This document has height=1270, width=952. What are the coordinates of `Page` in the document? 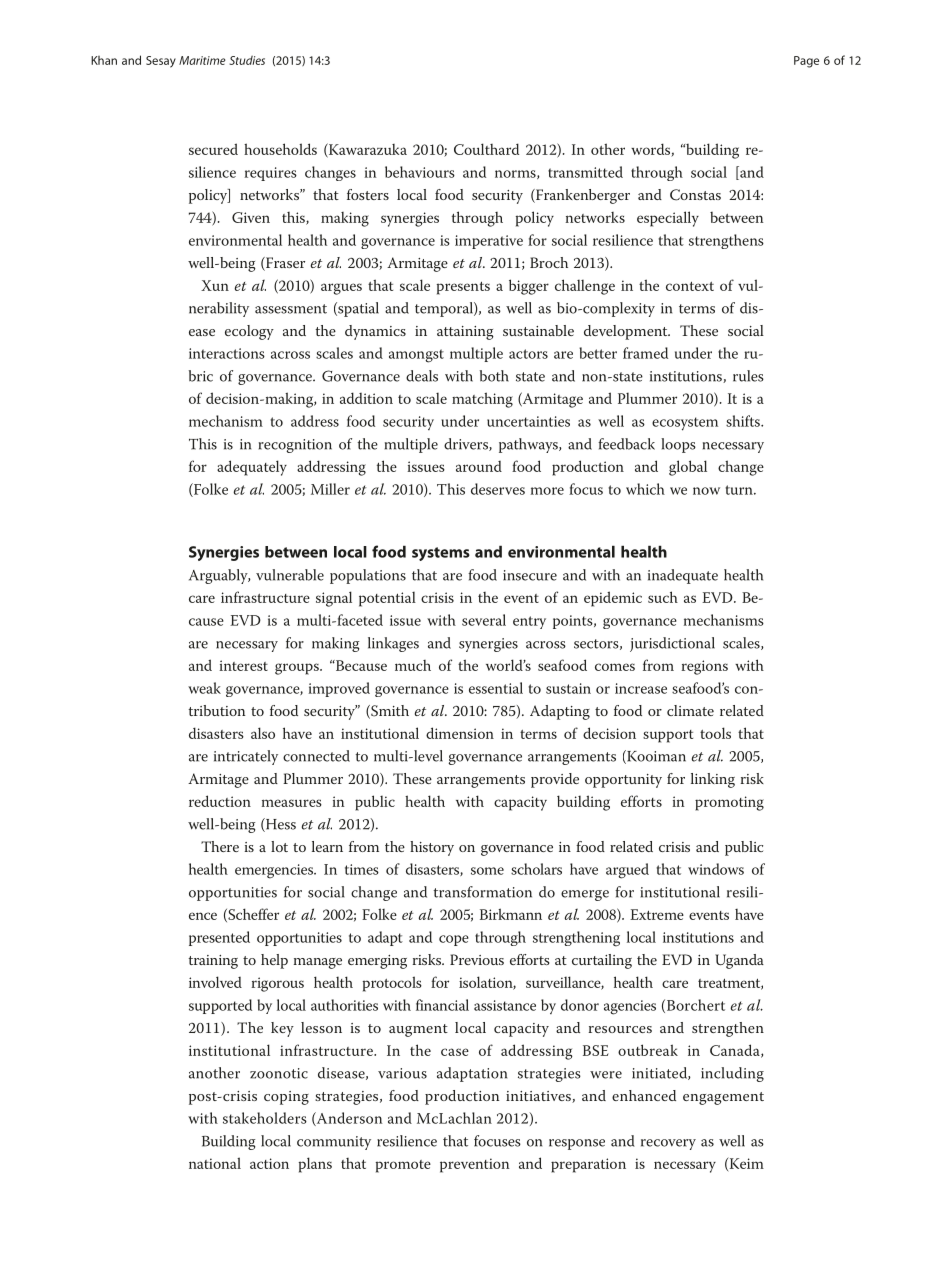 It's located at (806, 62).
